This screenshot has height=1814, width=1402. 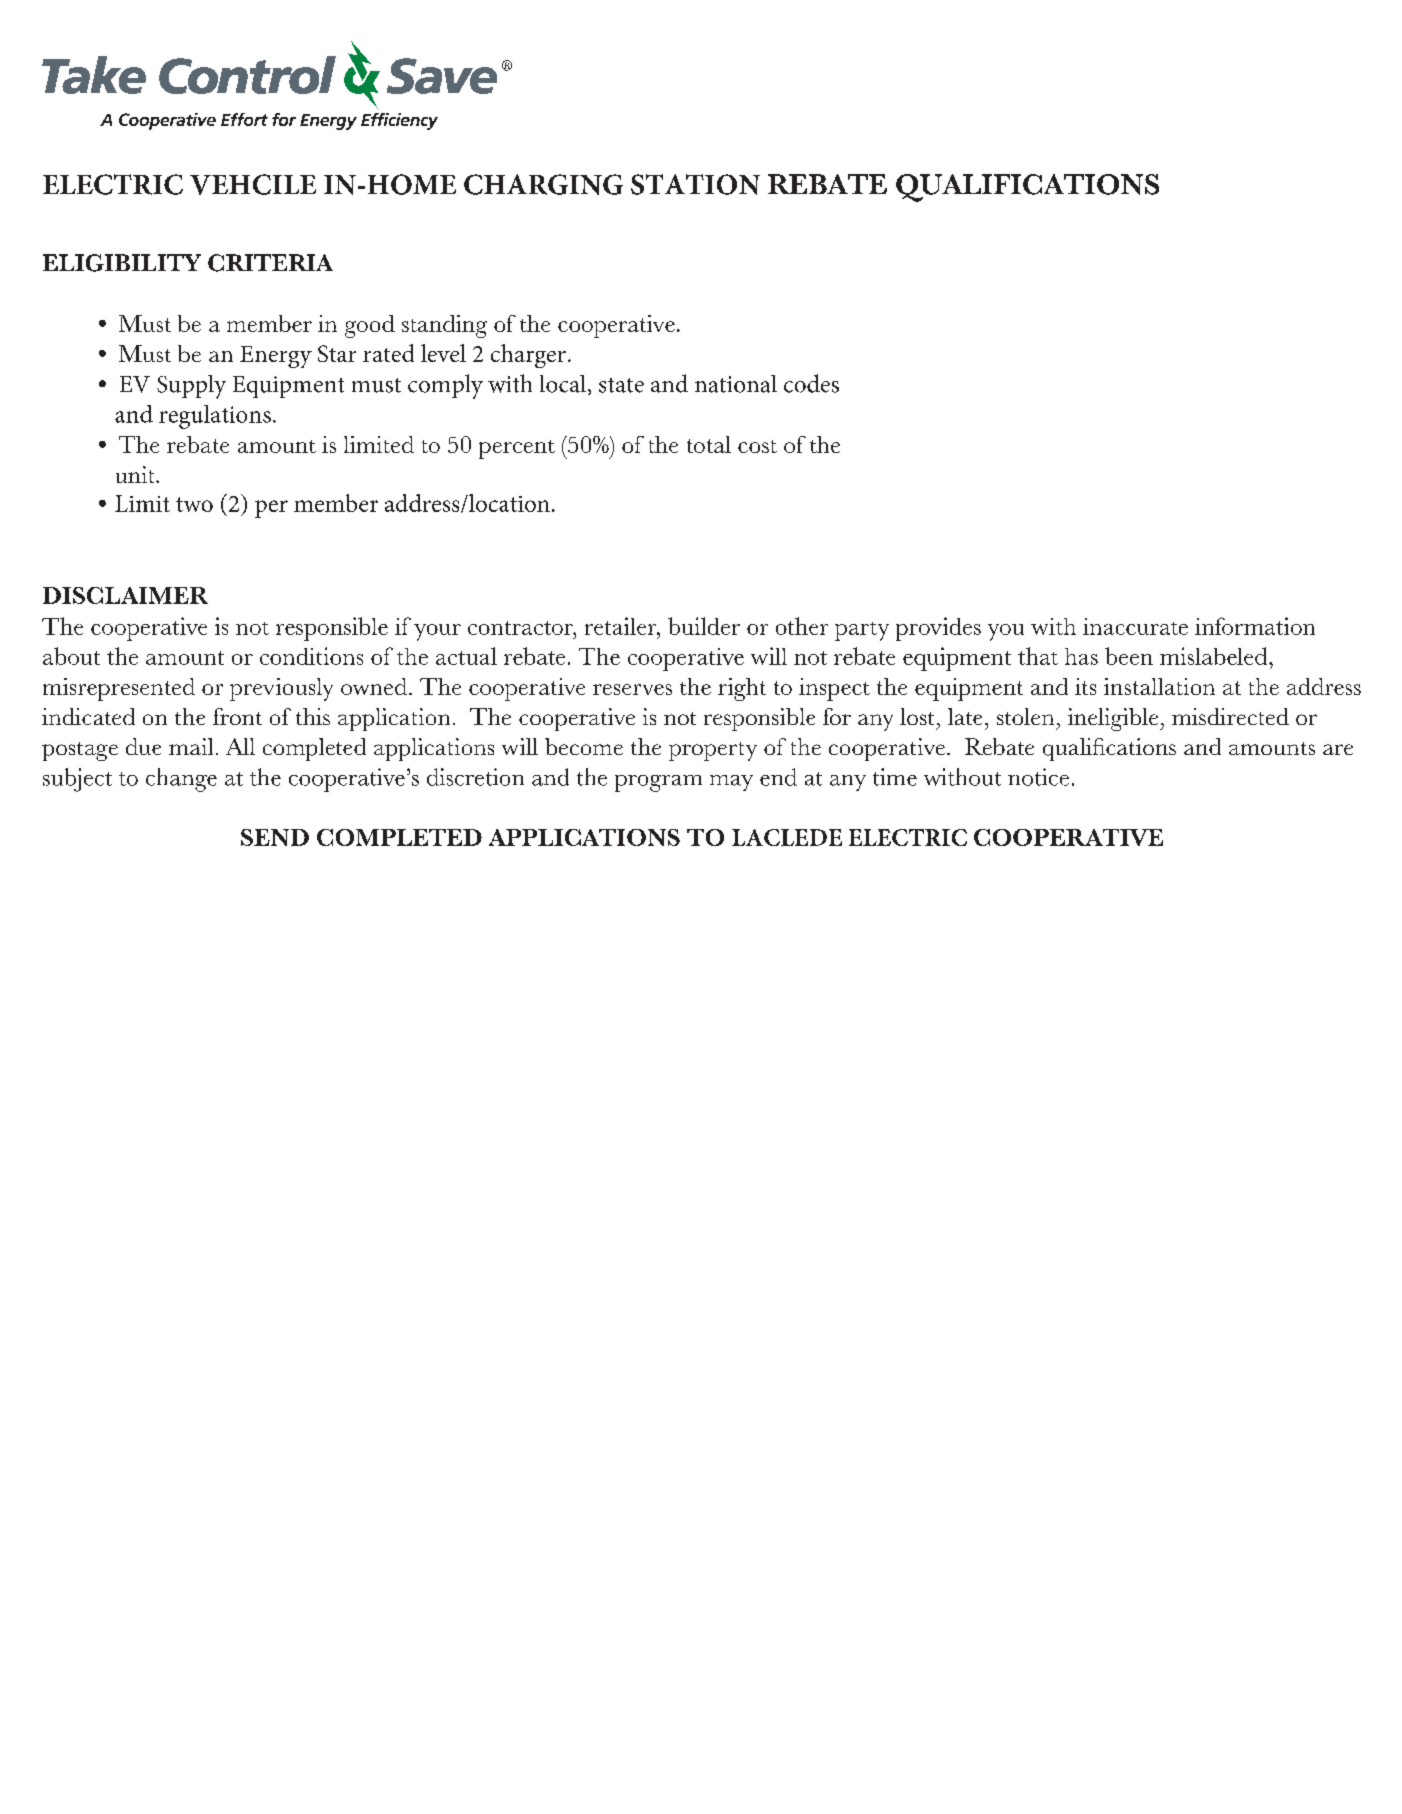 I want to click on DISCLAIMER, so click(x=125, y=595).
